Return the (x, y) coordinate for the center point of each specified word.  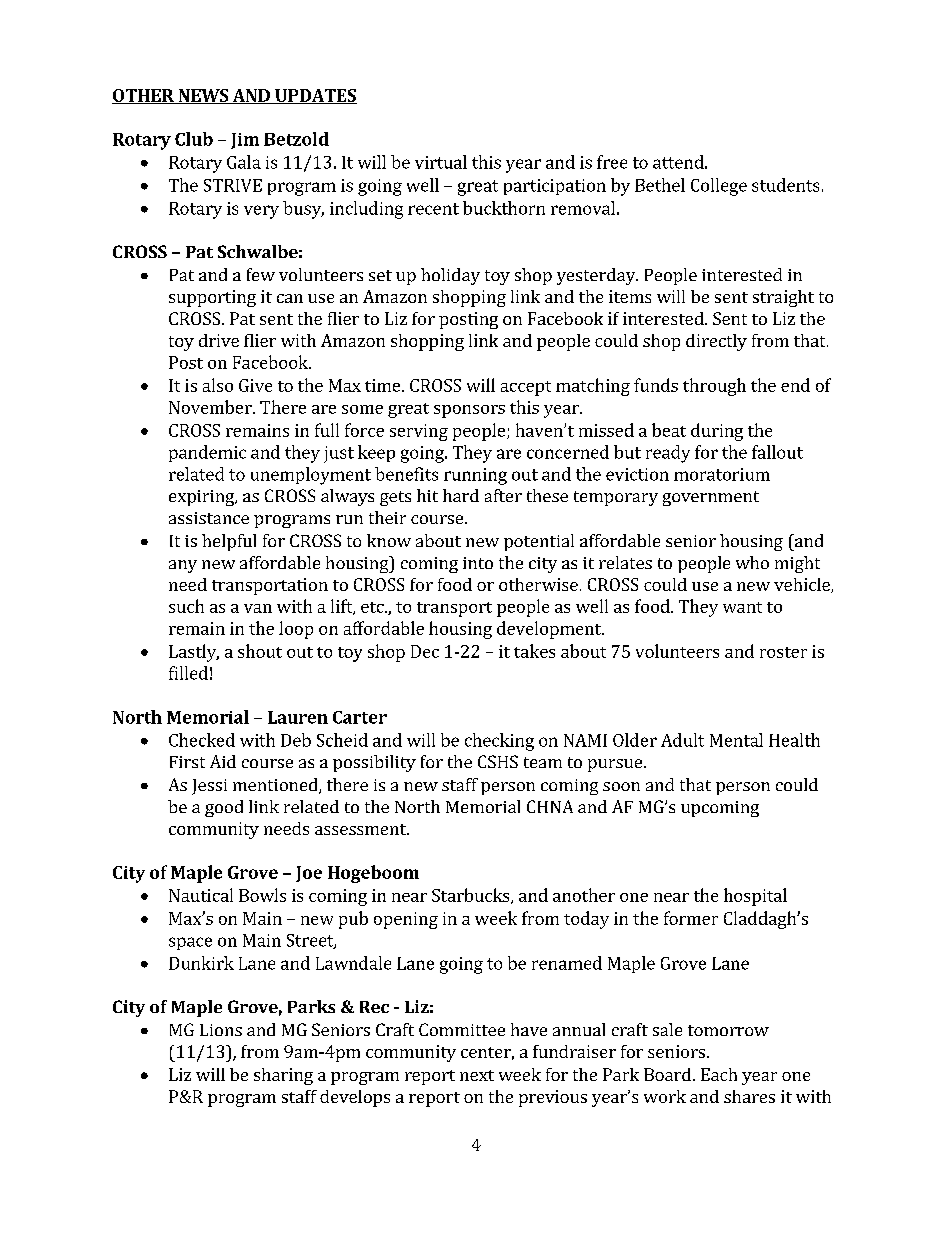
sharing (283, 1076)
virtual (441, 162)
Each (719, 1074)
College (719, 187)
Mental (736, 740)
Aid (223, 761)
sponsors (469, 411)
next (477, 1075)
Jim (245, 141)
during (717, 432)
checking (499, 742)
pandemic (207, 453)
